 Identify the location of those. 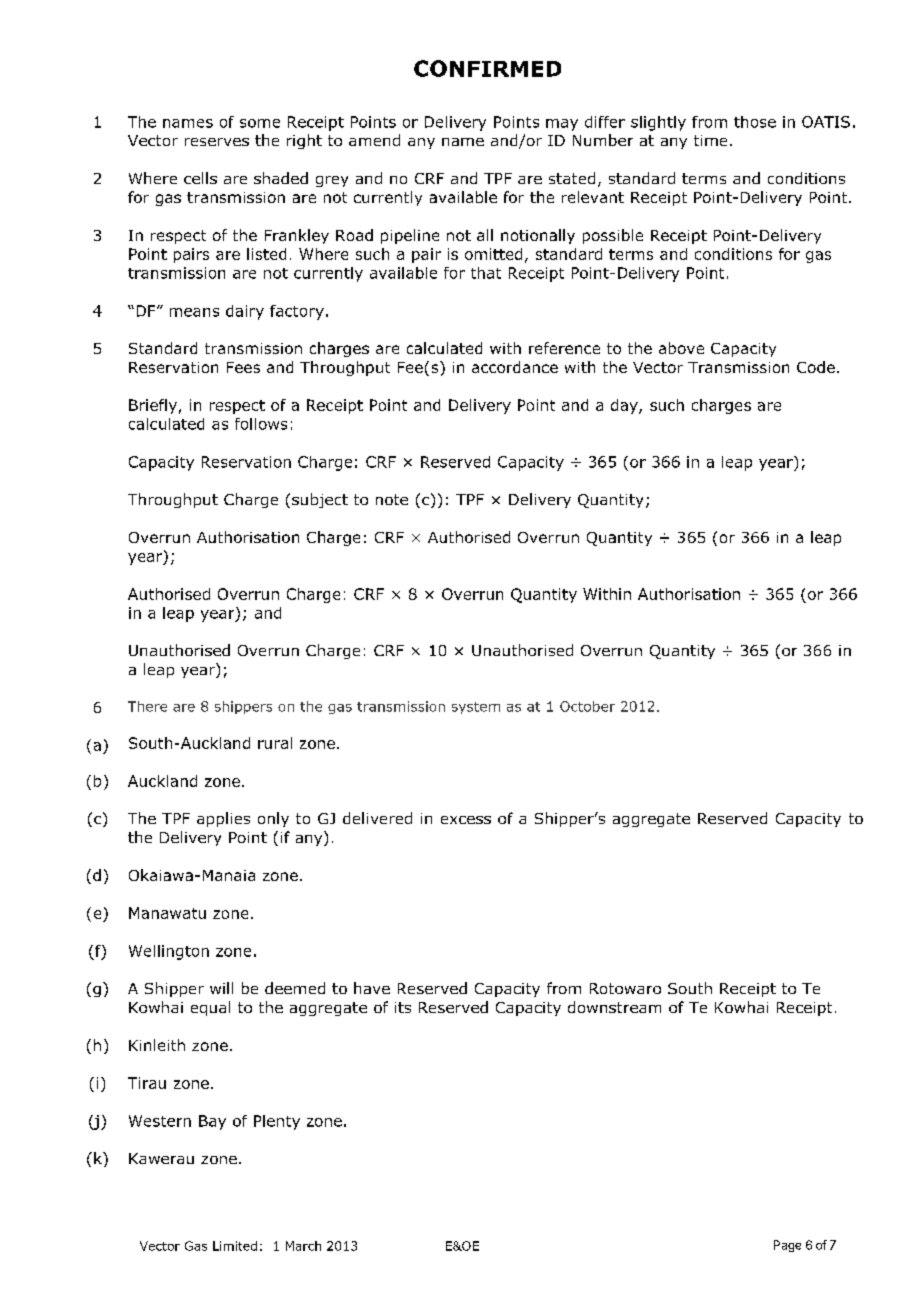
(755, 122).
